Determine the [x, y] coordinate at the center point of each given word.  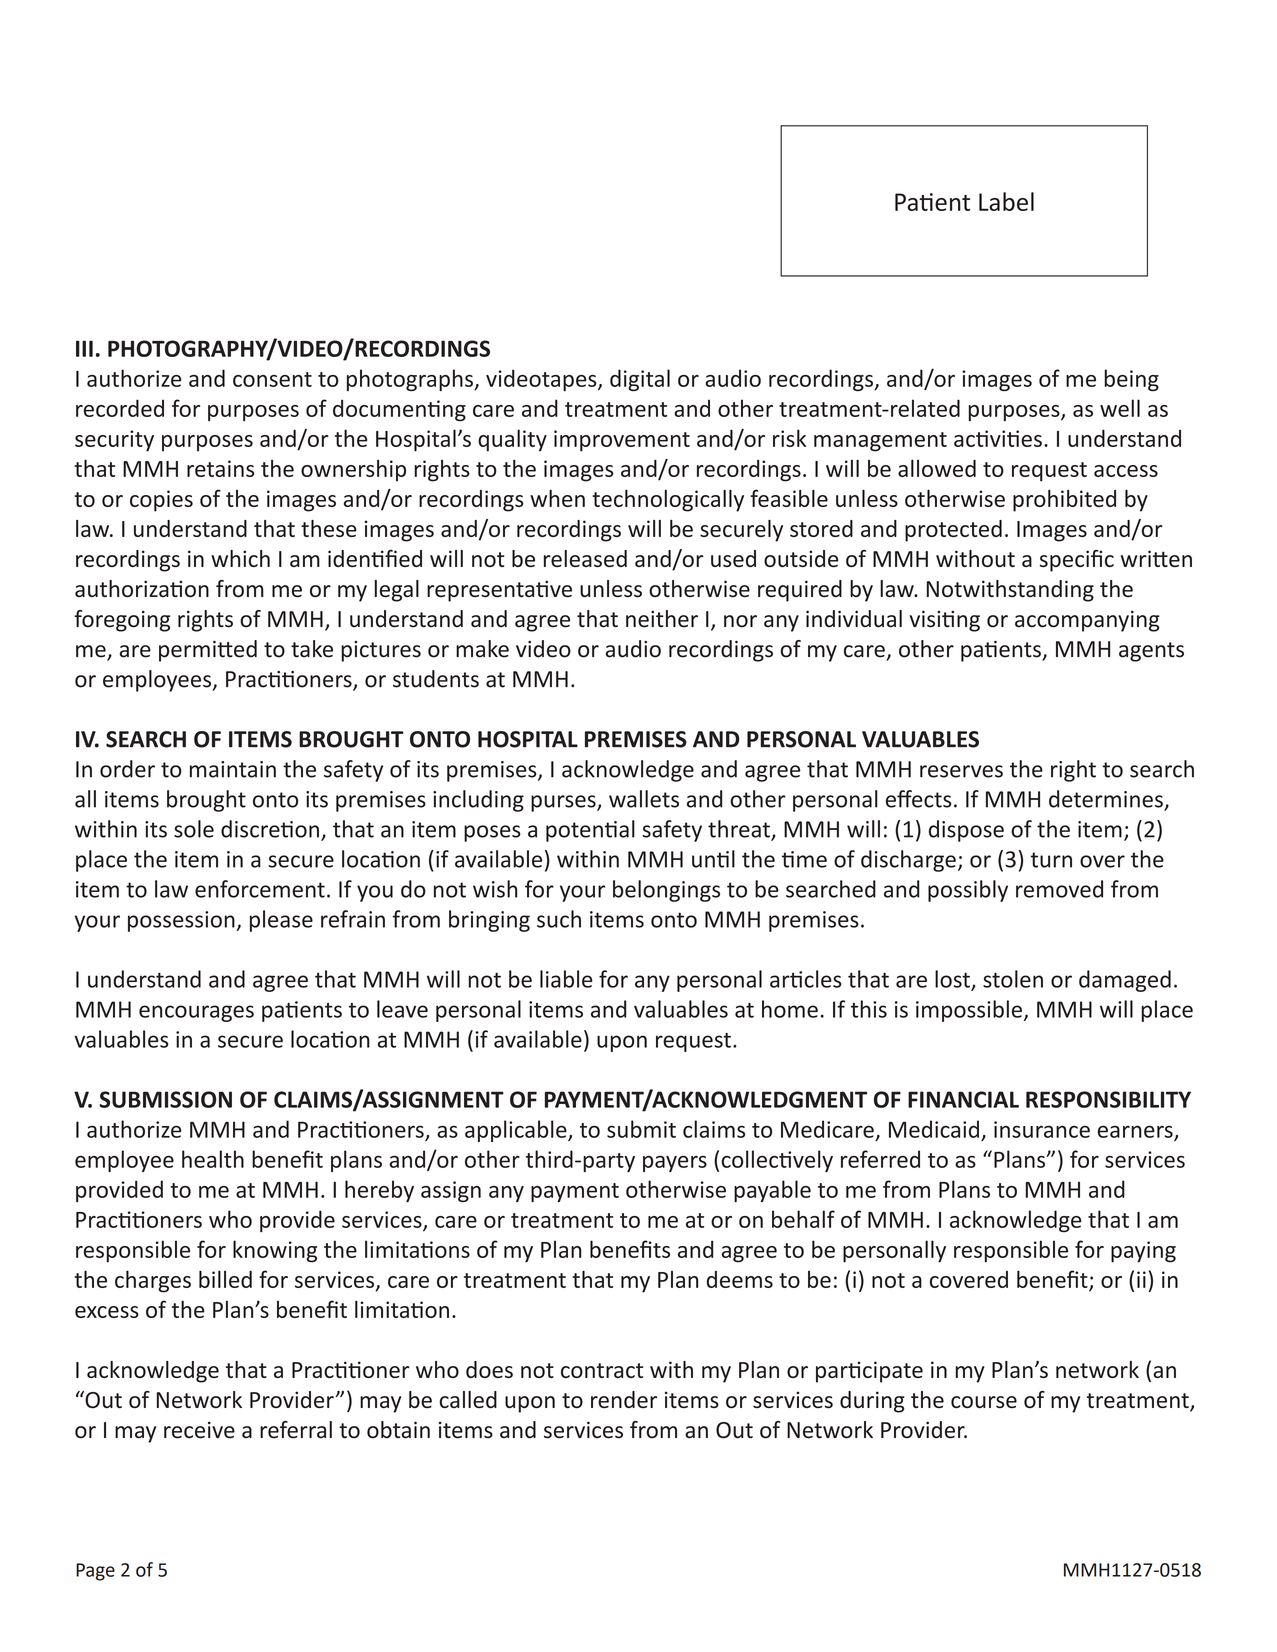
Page [95, 1572]
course [984, 1402]
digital [640, 380]
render [624, 1399]
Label [1006, 201]
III [84, 348]
